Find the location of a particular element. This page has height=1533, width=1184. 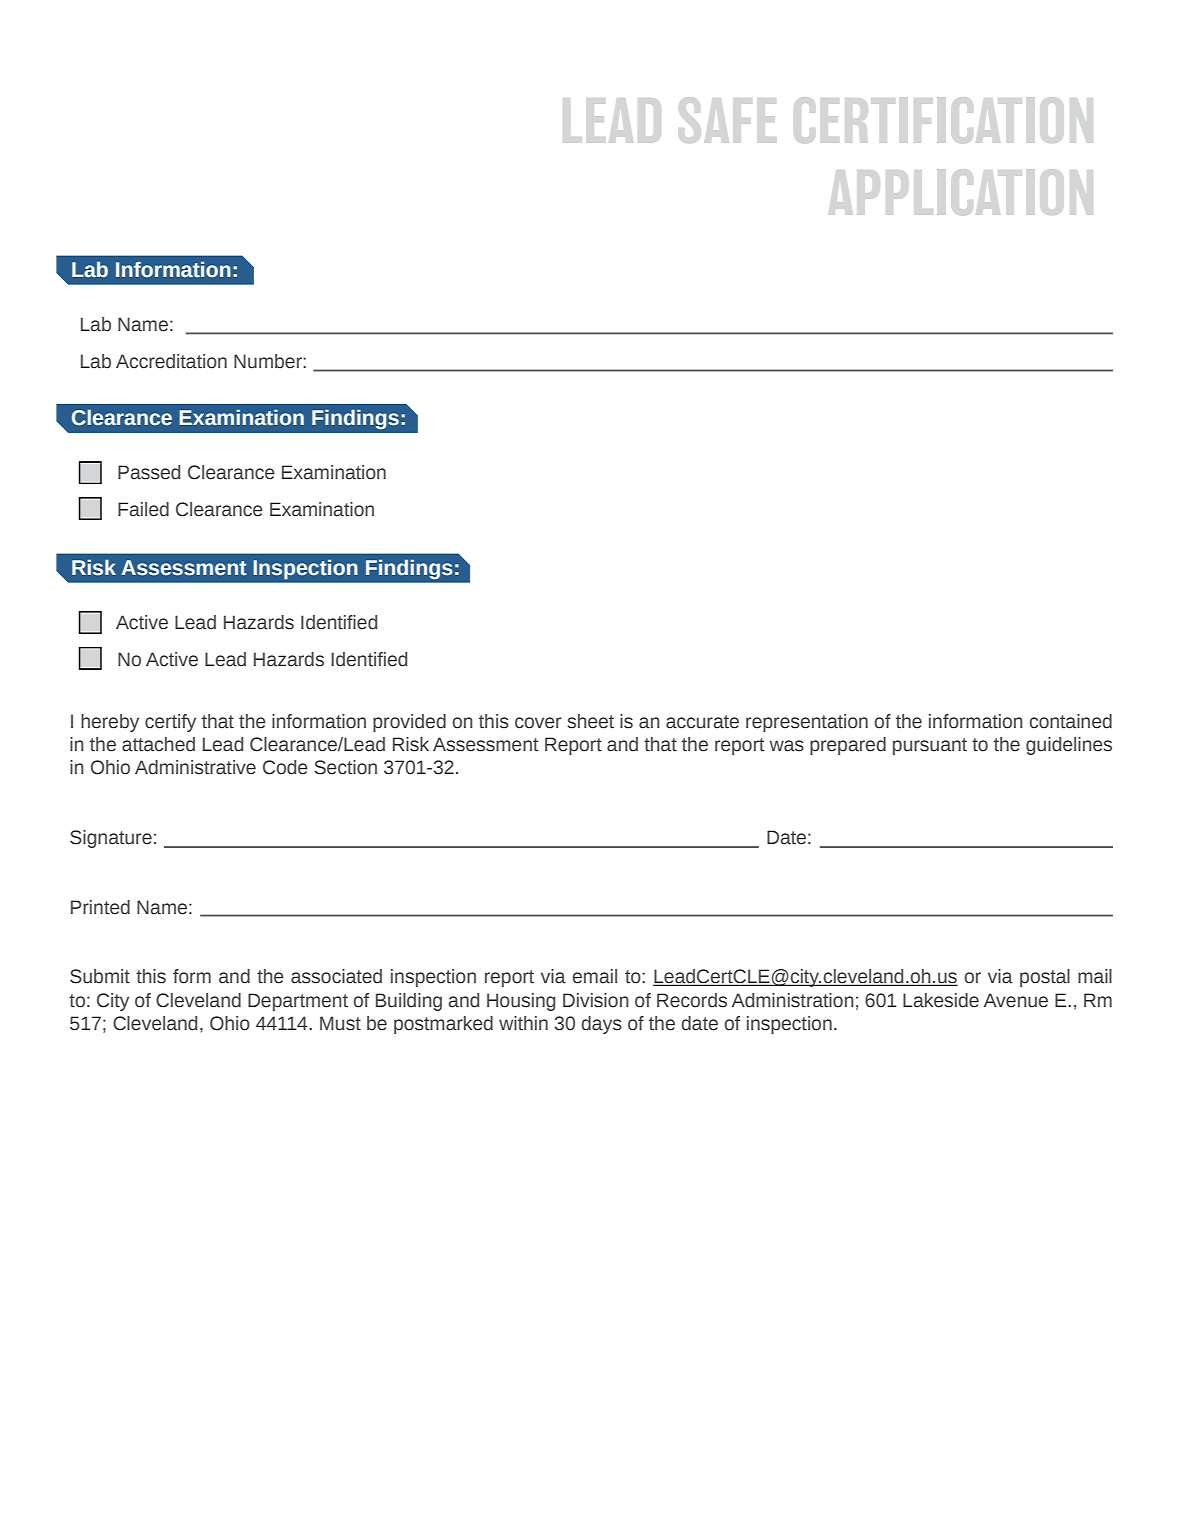

cover is located at coordinates (538, 723).
